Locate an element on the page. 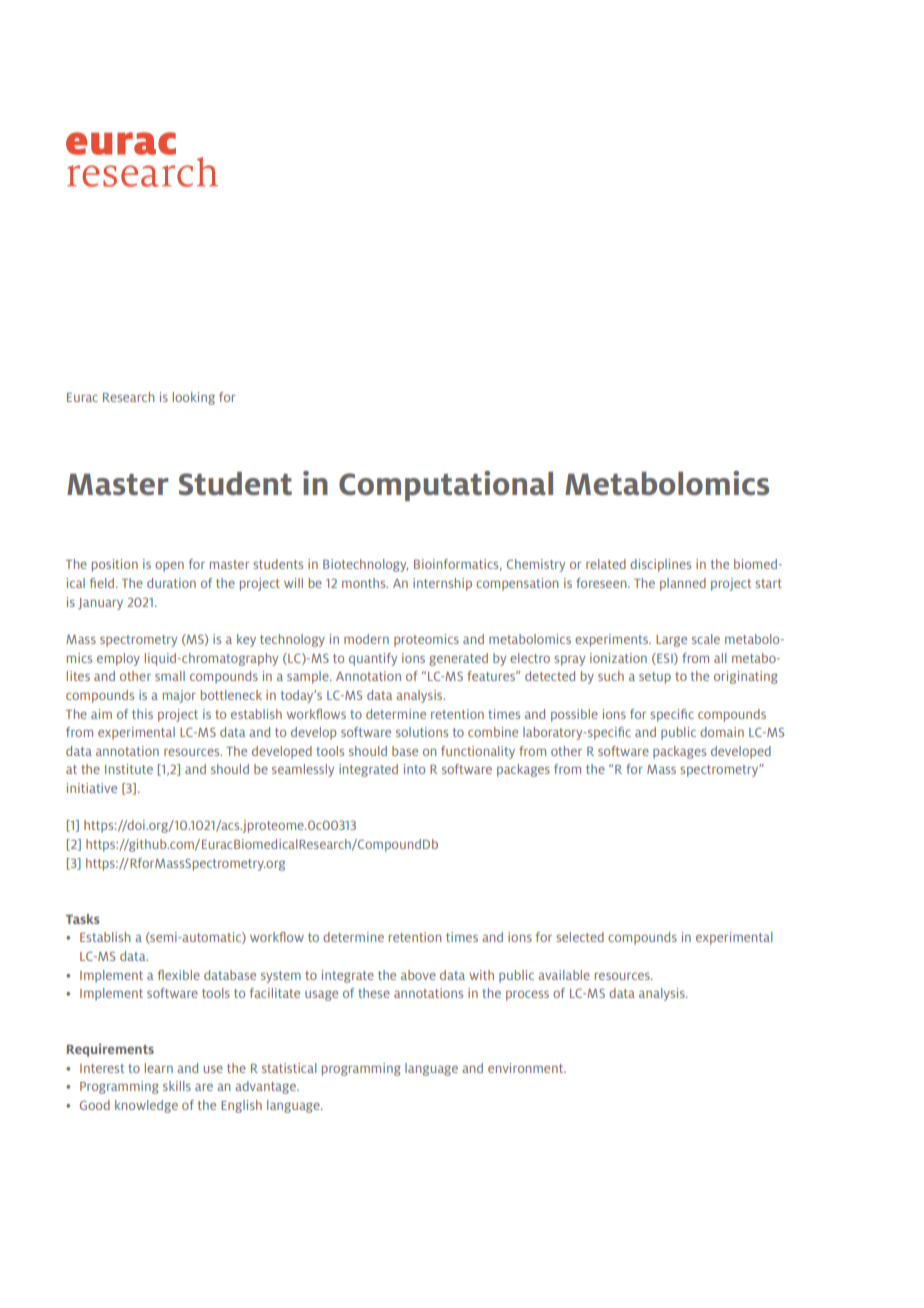 Image resolution: width=924 pixels, height=1308 pixels. disciplines is located at coordinates (660, 565).
